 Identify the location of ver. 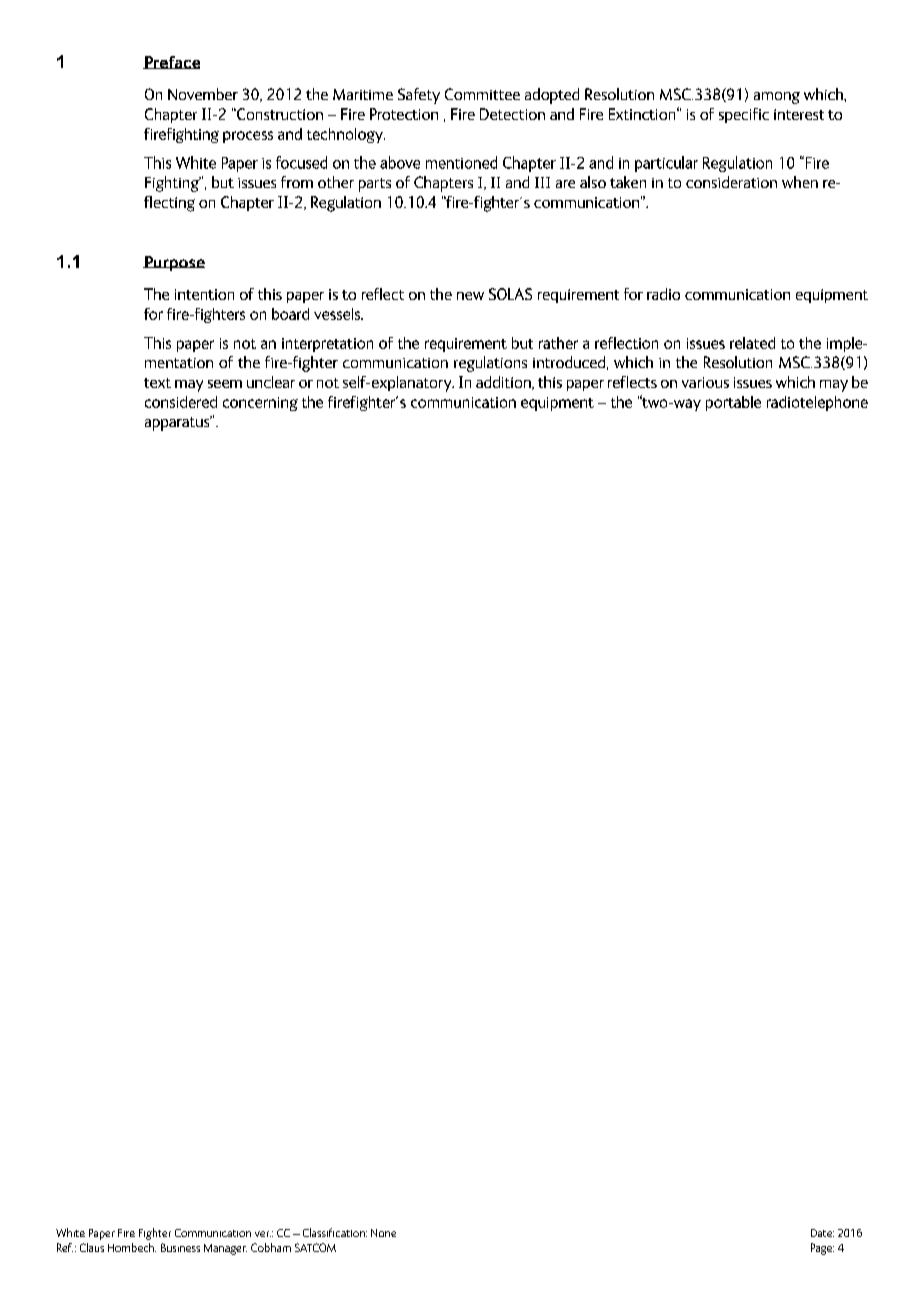
(263, 1234).
